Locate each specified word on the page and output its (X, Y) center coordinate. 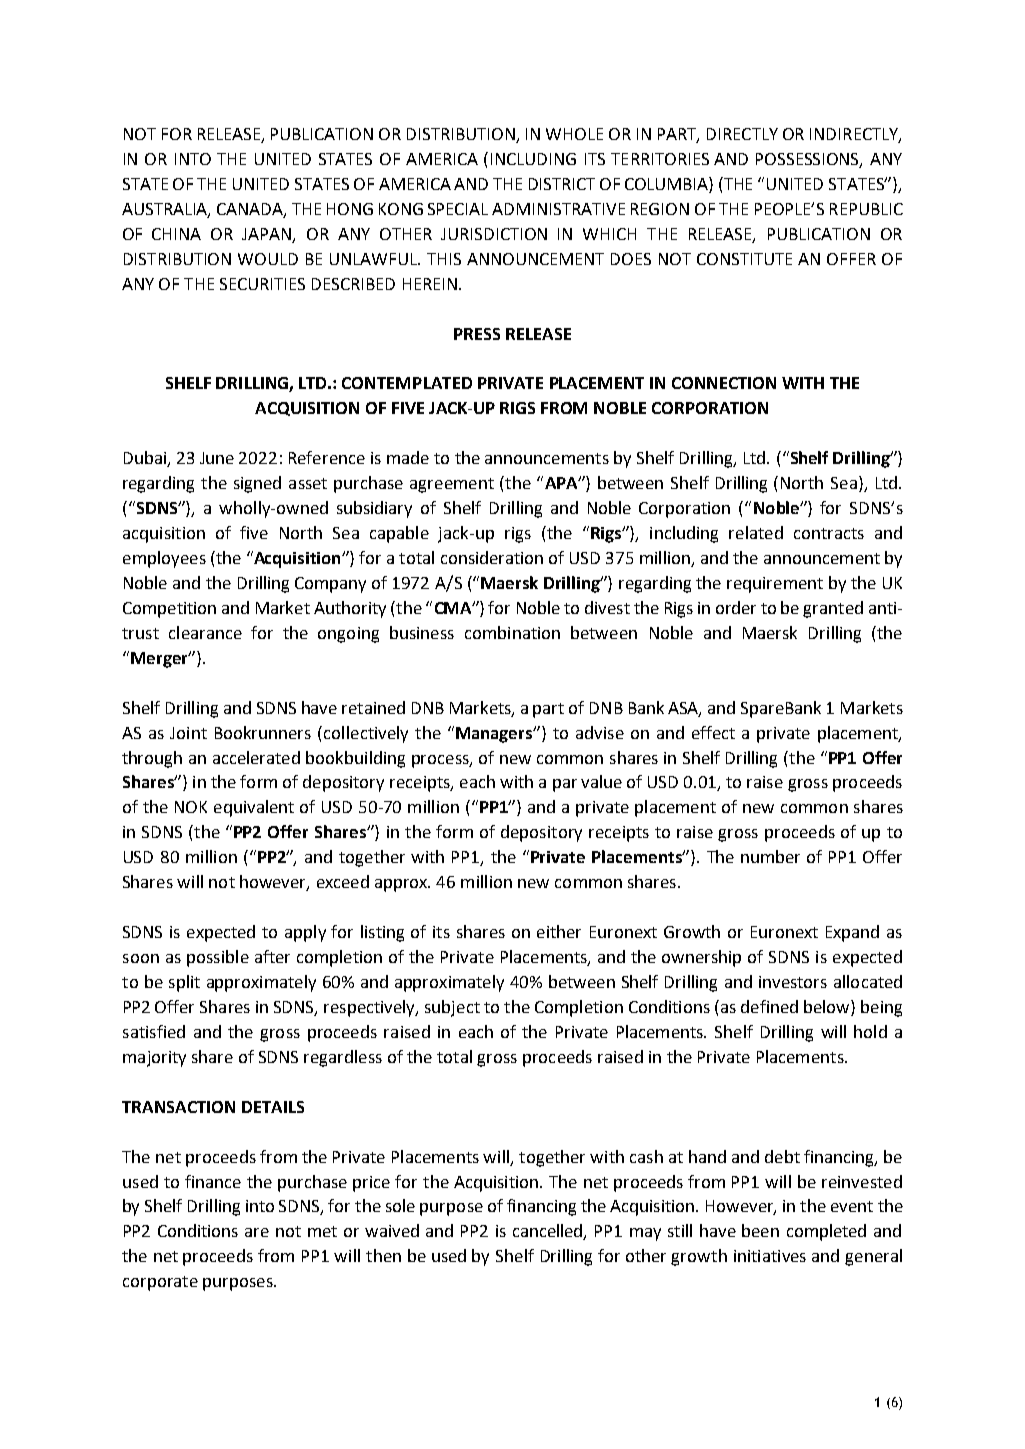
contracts (829, 533)
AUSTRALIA (166, 210)
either (559, 931)
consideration (492, 557)
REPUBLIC (866, 209)
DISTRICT (562, 184)
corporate (160, 1283)
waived (392, 1230)
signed (257, 484)
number (770, 856)
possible (218, 958)
